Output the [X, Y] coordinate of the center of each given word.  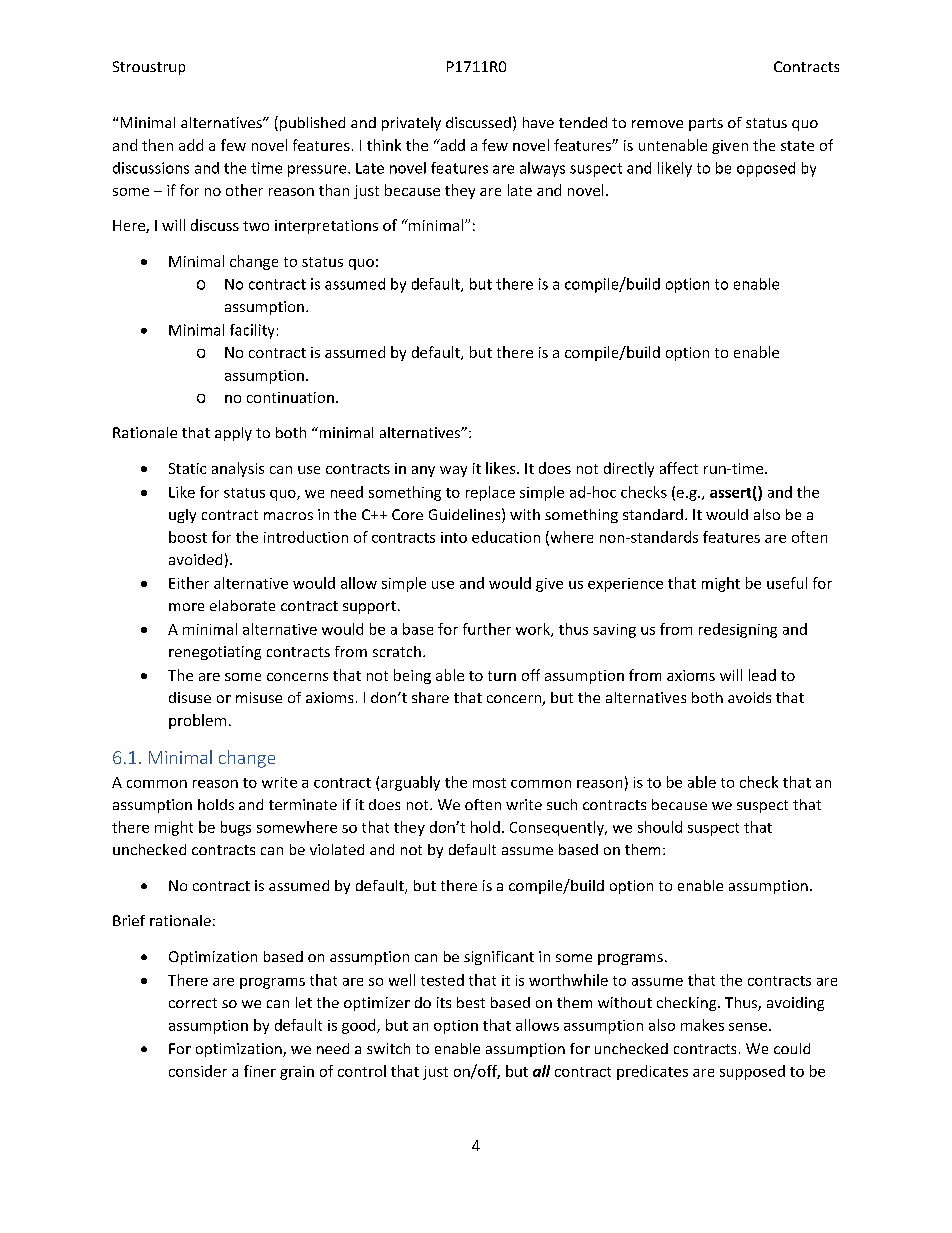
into [454, 537]
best [471, 1002]
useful [787, 583]
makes [702, 1025]
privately [411, 124]
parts [706, 124]
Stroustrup [149, 68]
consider [198, 1071]
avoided [195, 559]
